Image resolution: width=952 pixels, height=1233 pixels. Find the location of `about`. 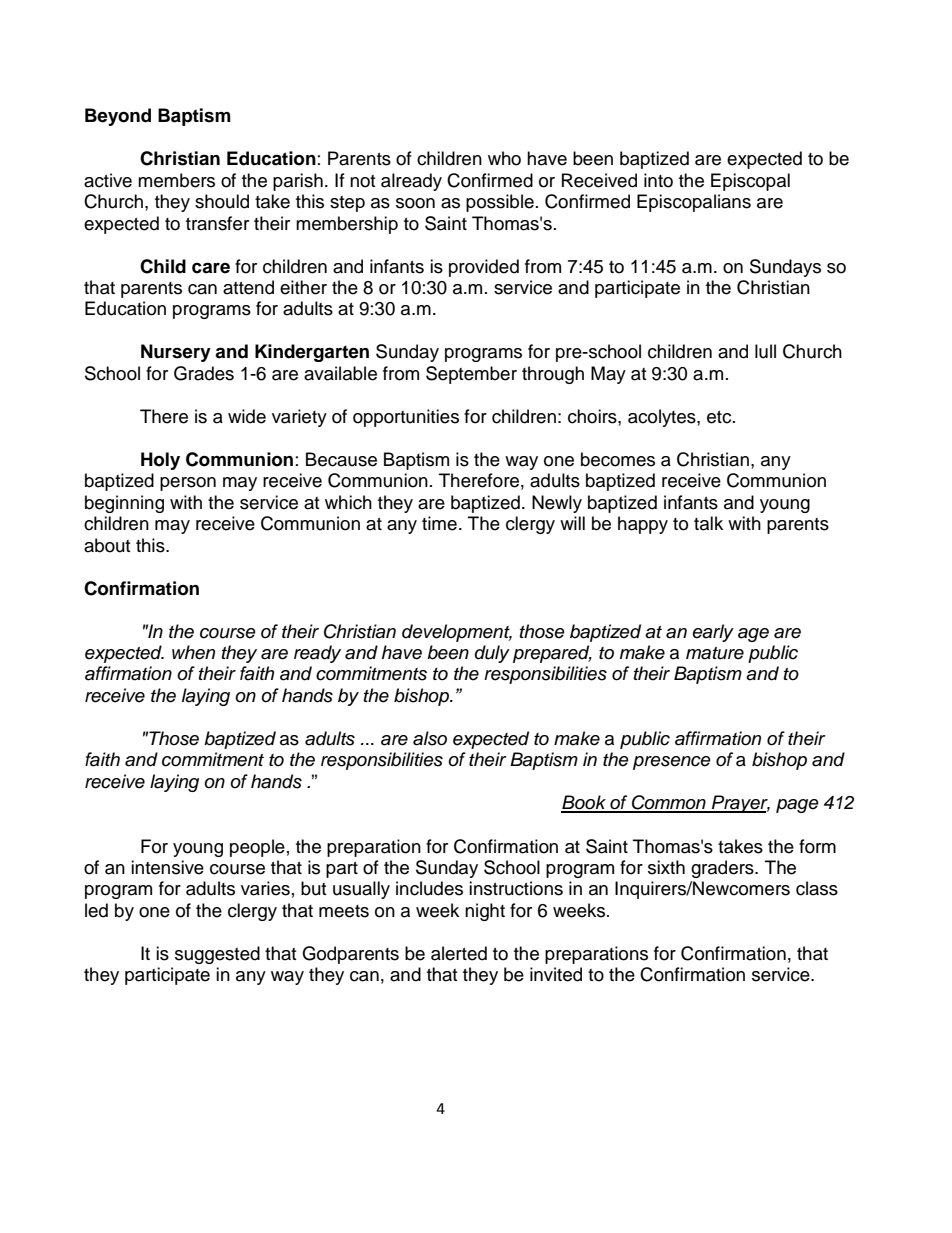

about is located at coordinates (107, 545).
